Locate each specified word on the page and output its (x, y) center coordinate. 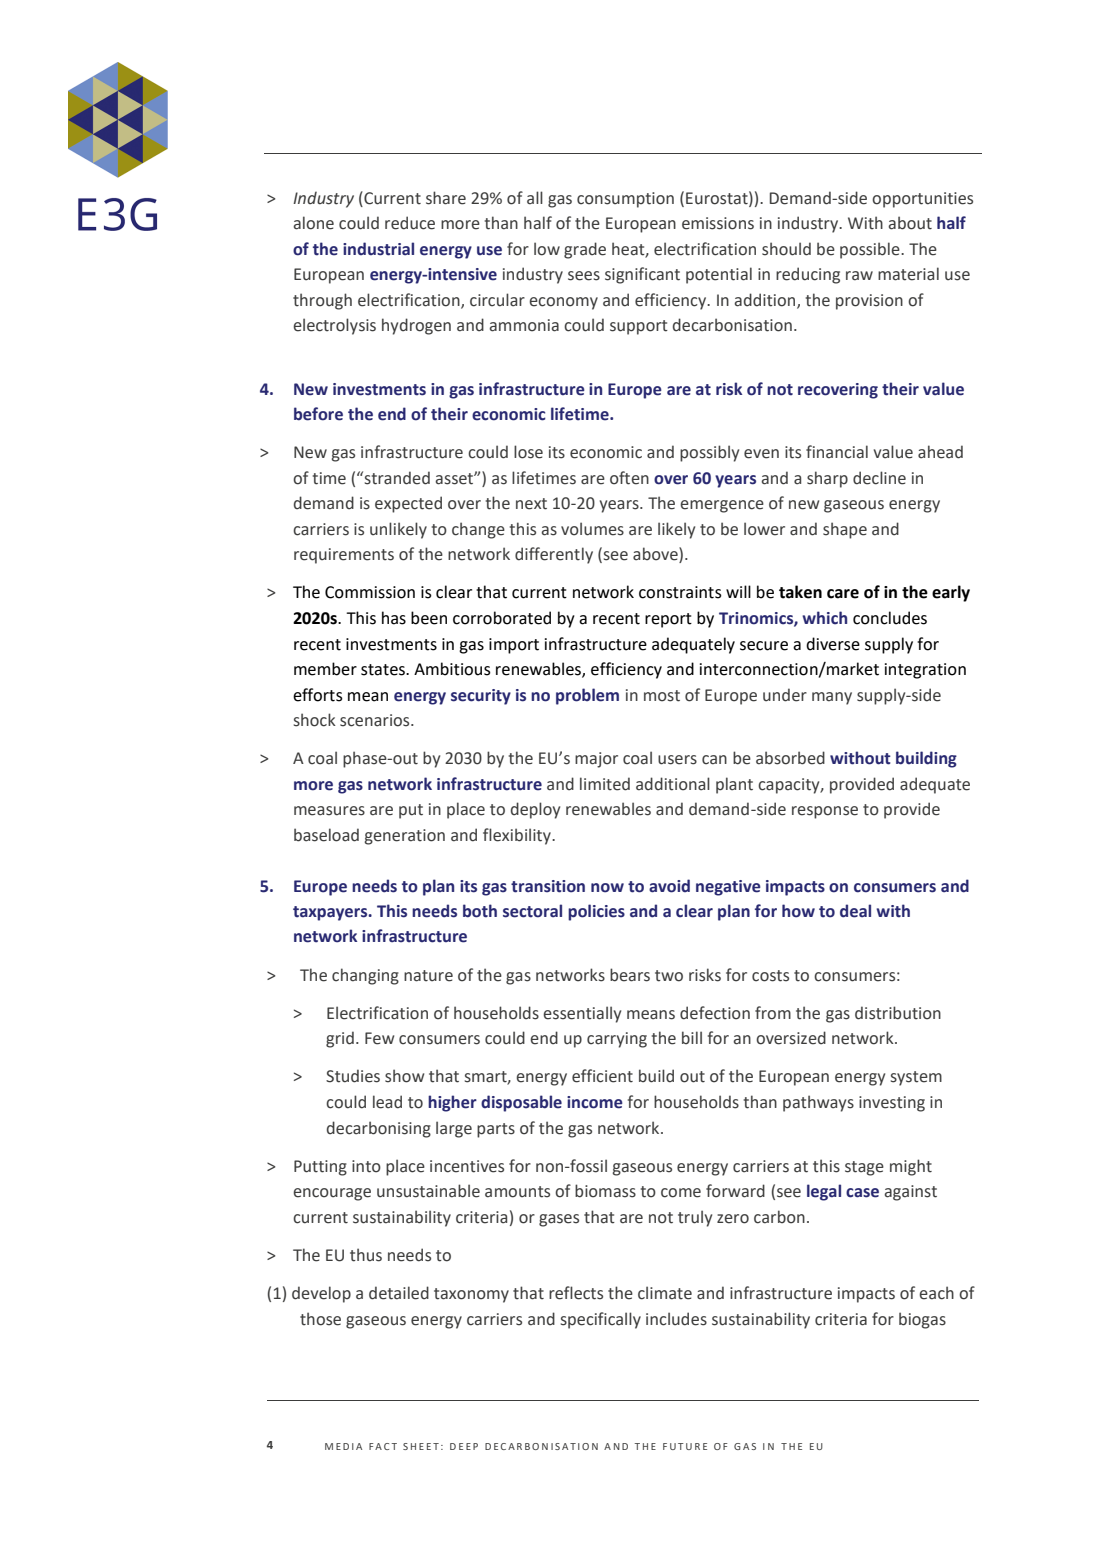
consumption (625, 200)
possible (871, 250)
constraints (680, 592)
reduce (410, 223)
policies (596, 912)
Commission (370, 592)
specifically (601, 1320)
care (843, 594)
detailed (399, 1293)
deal (855, 911)
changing (365, 976)
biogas (922, 1320)
